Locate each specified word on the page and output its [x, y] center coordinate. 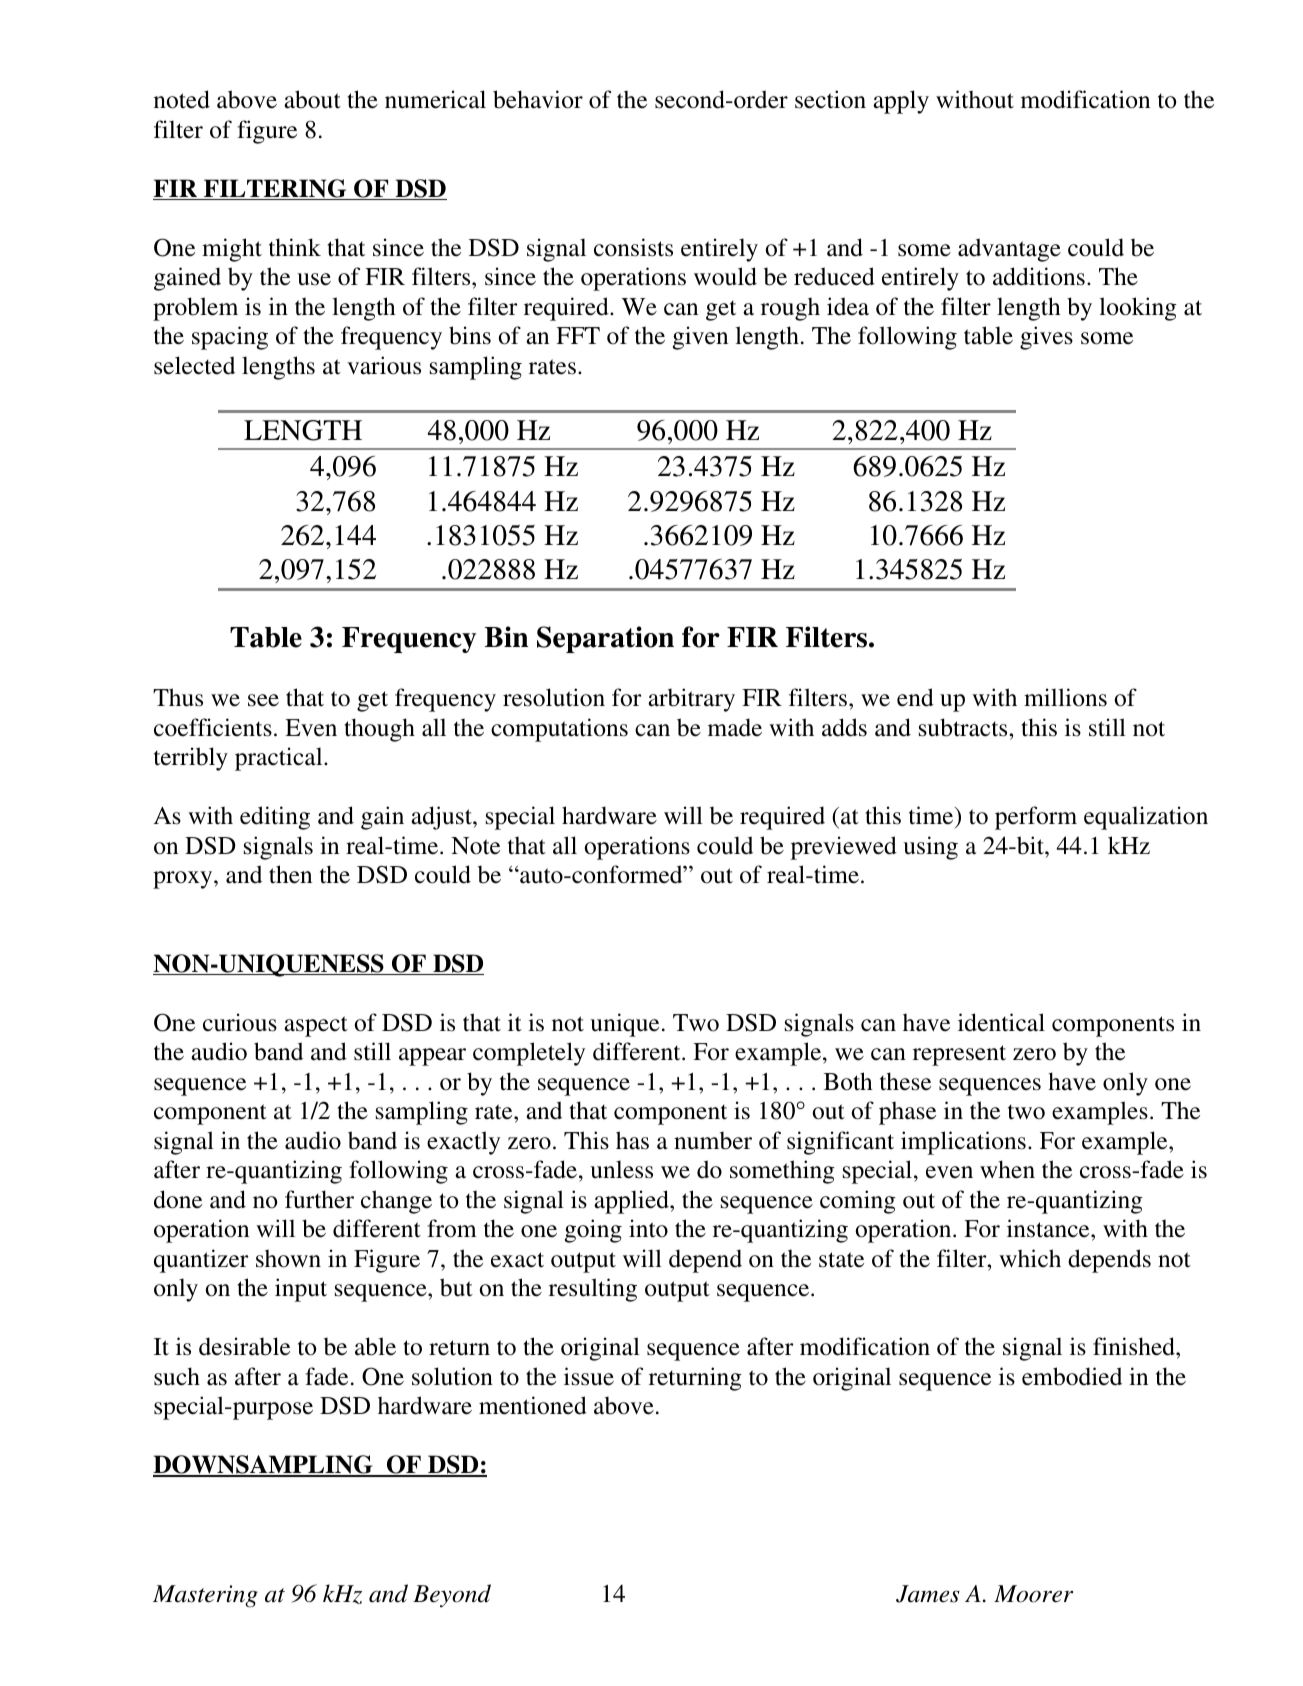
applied [632, 1202]
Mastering [205, 1596]
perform [1036, 818]
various [384, 365]
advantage [1009, 250]
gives [1046, 338]
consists [633, 247]
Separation [605, 639]
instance [1049, 1228]
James [928, 1594]
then [290, 874]
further [319, 1199]
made [735, 727]
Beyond [452, 1595]
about [312, 99]
